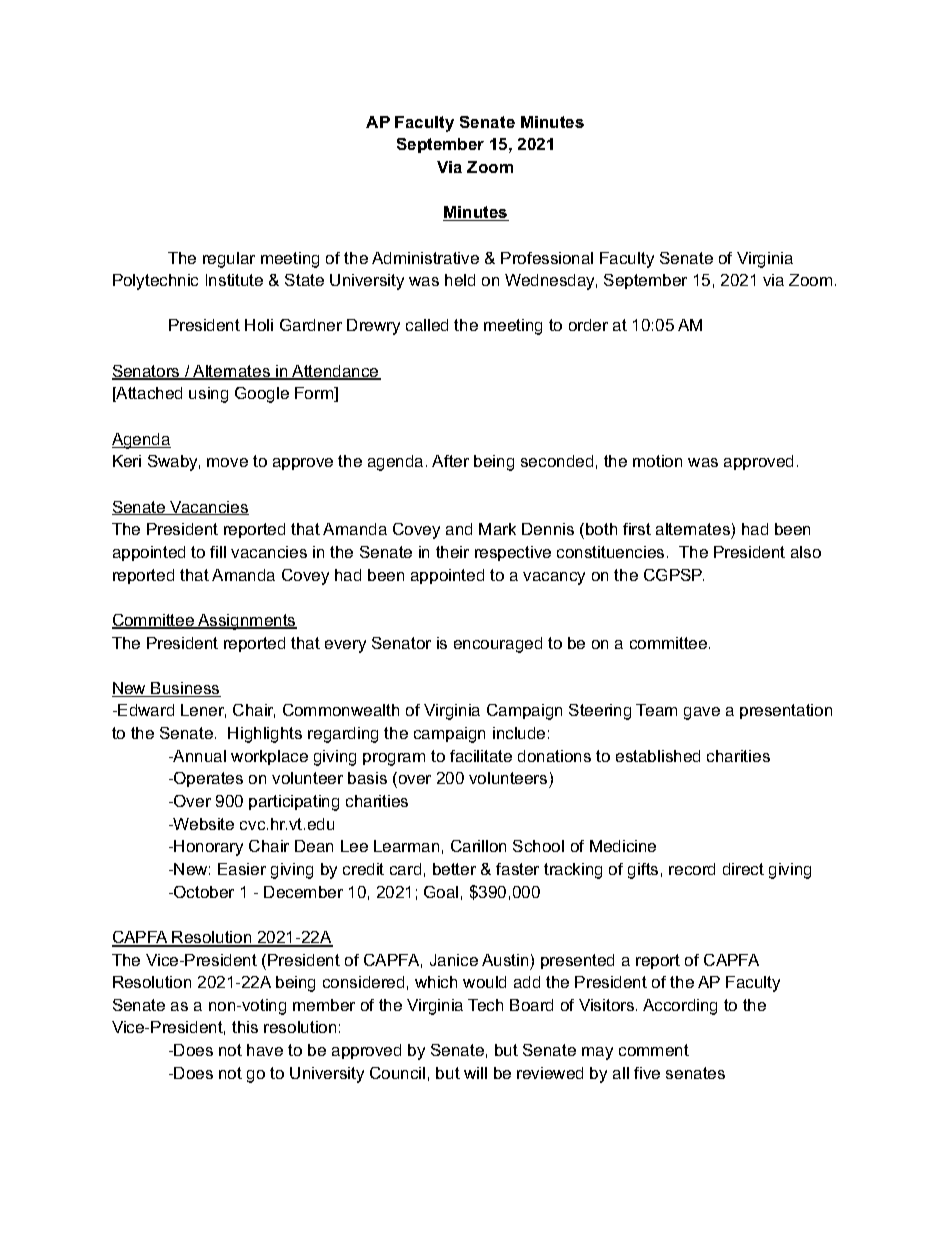 The image size is (952, 1233). Describe the element at coordinates (234, 280) in the image. I see `Institute` at that location.
